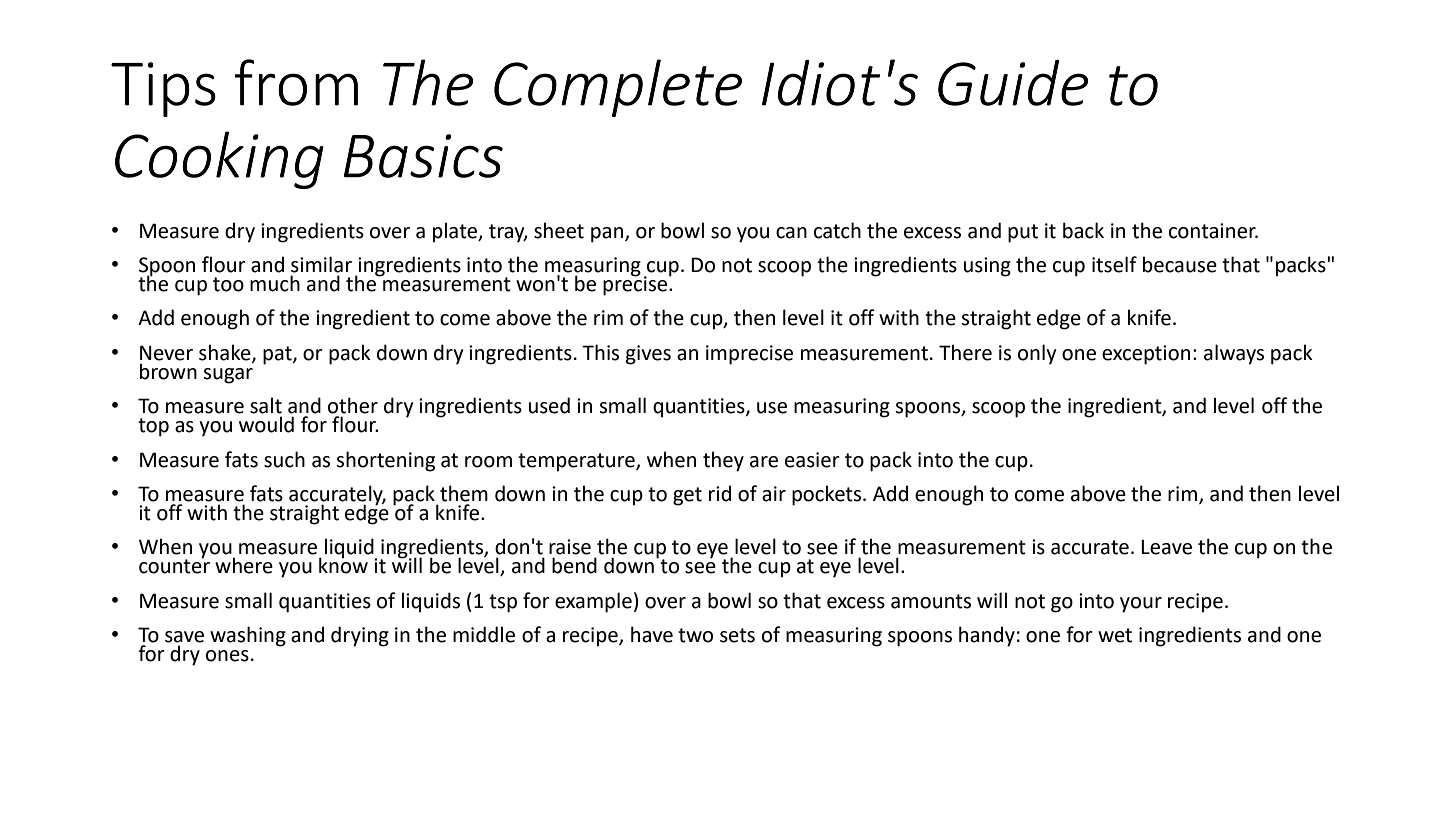 The image size is (1456, 819). Describe the element at coordinates (618, 88) in the screenshot. I see `Complete` at that location.
